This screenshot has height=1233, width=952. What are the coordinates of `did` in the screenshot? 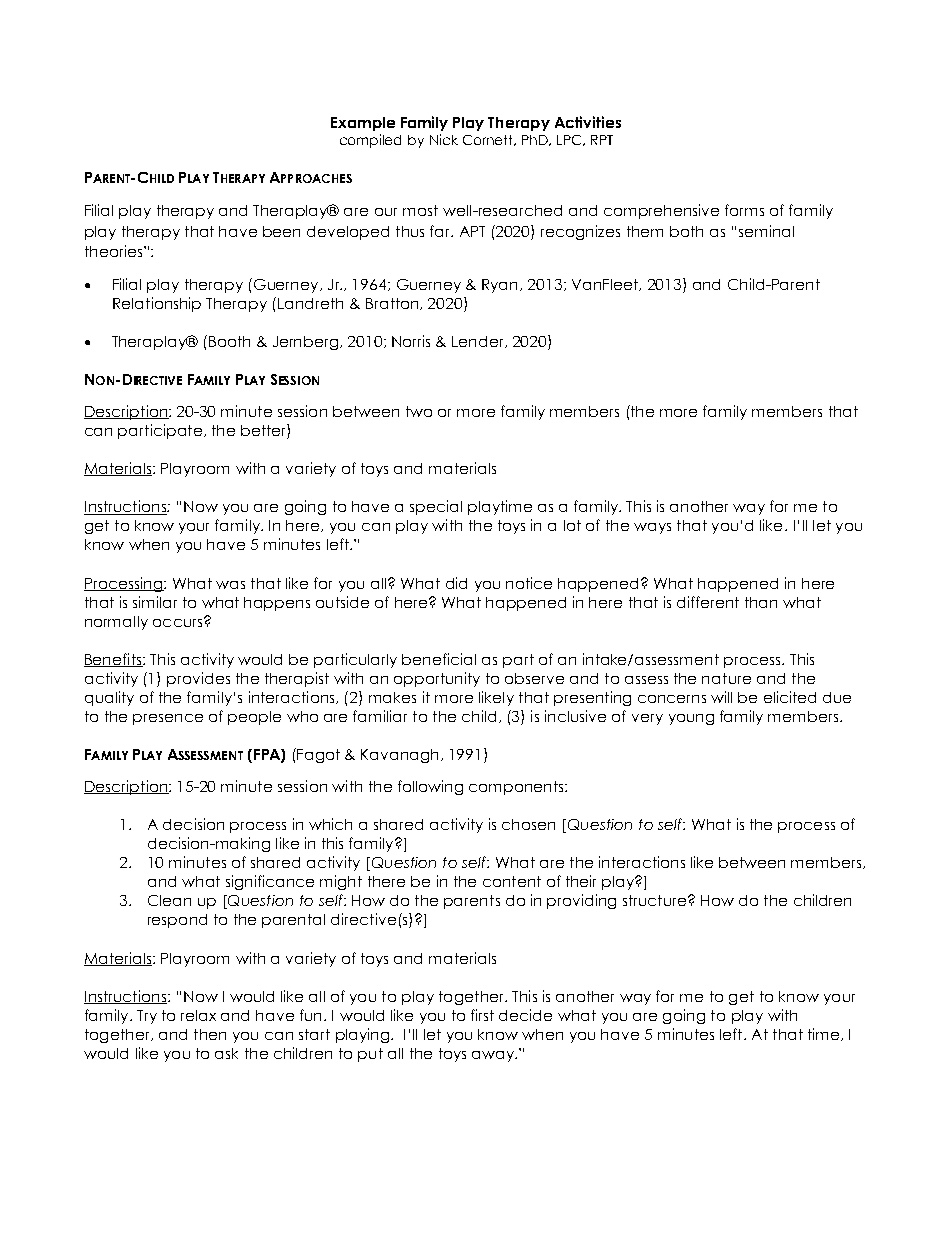 It's located at (456, 583).
